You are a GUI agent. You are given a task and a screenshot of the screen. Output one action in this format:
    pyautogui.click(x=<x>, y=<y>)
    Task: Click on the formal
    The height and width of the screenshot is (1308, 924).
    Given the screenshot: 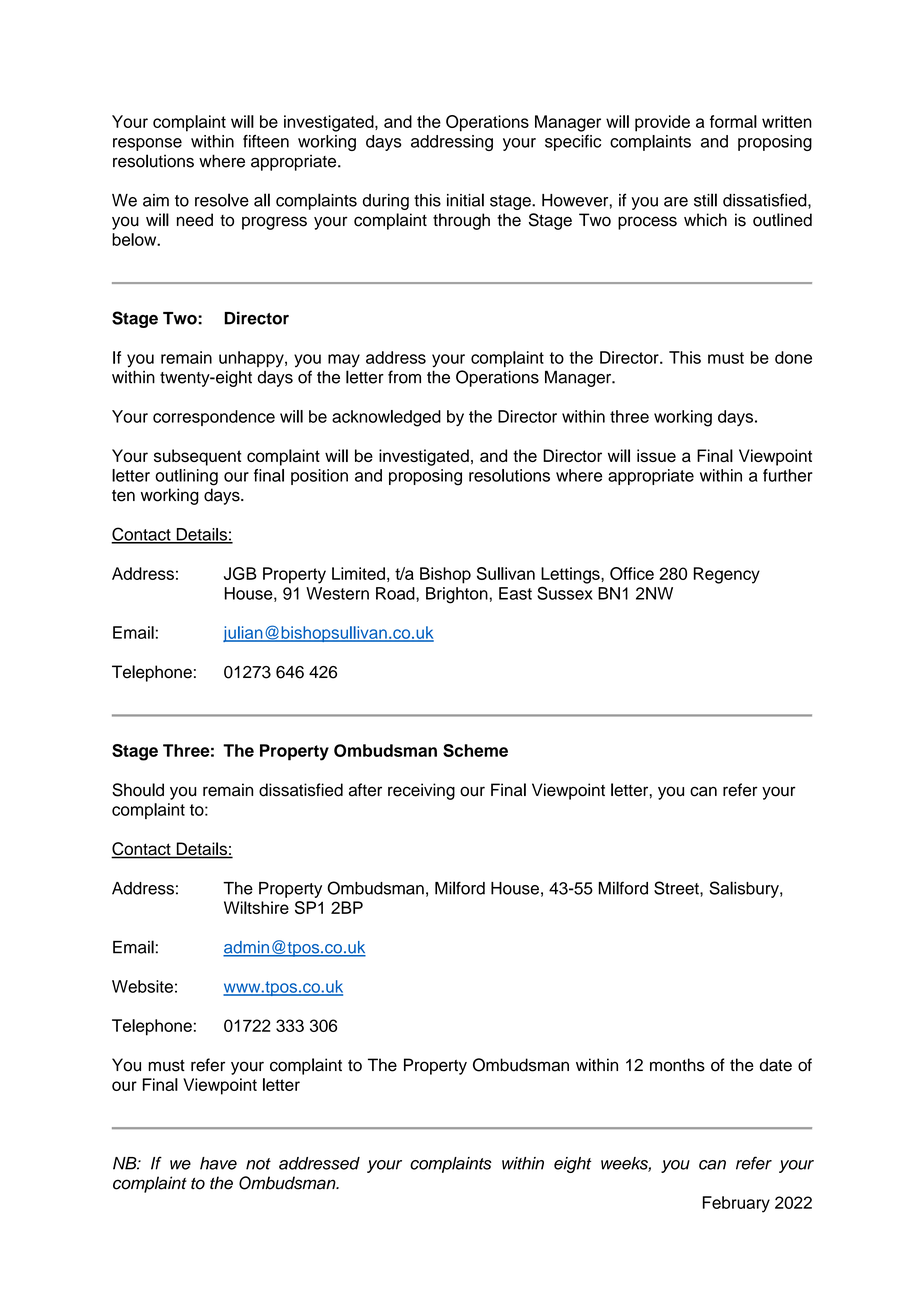 What is the action you would take?
    pyautogui.click(x=733, y=121)
